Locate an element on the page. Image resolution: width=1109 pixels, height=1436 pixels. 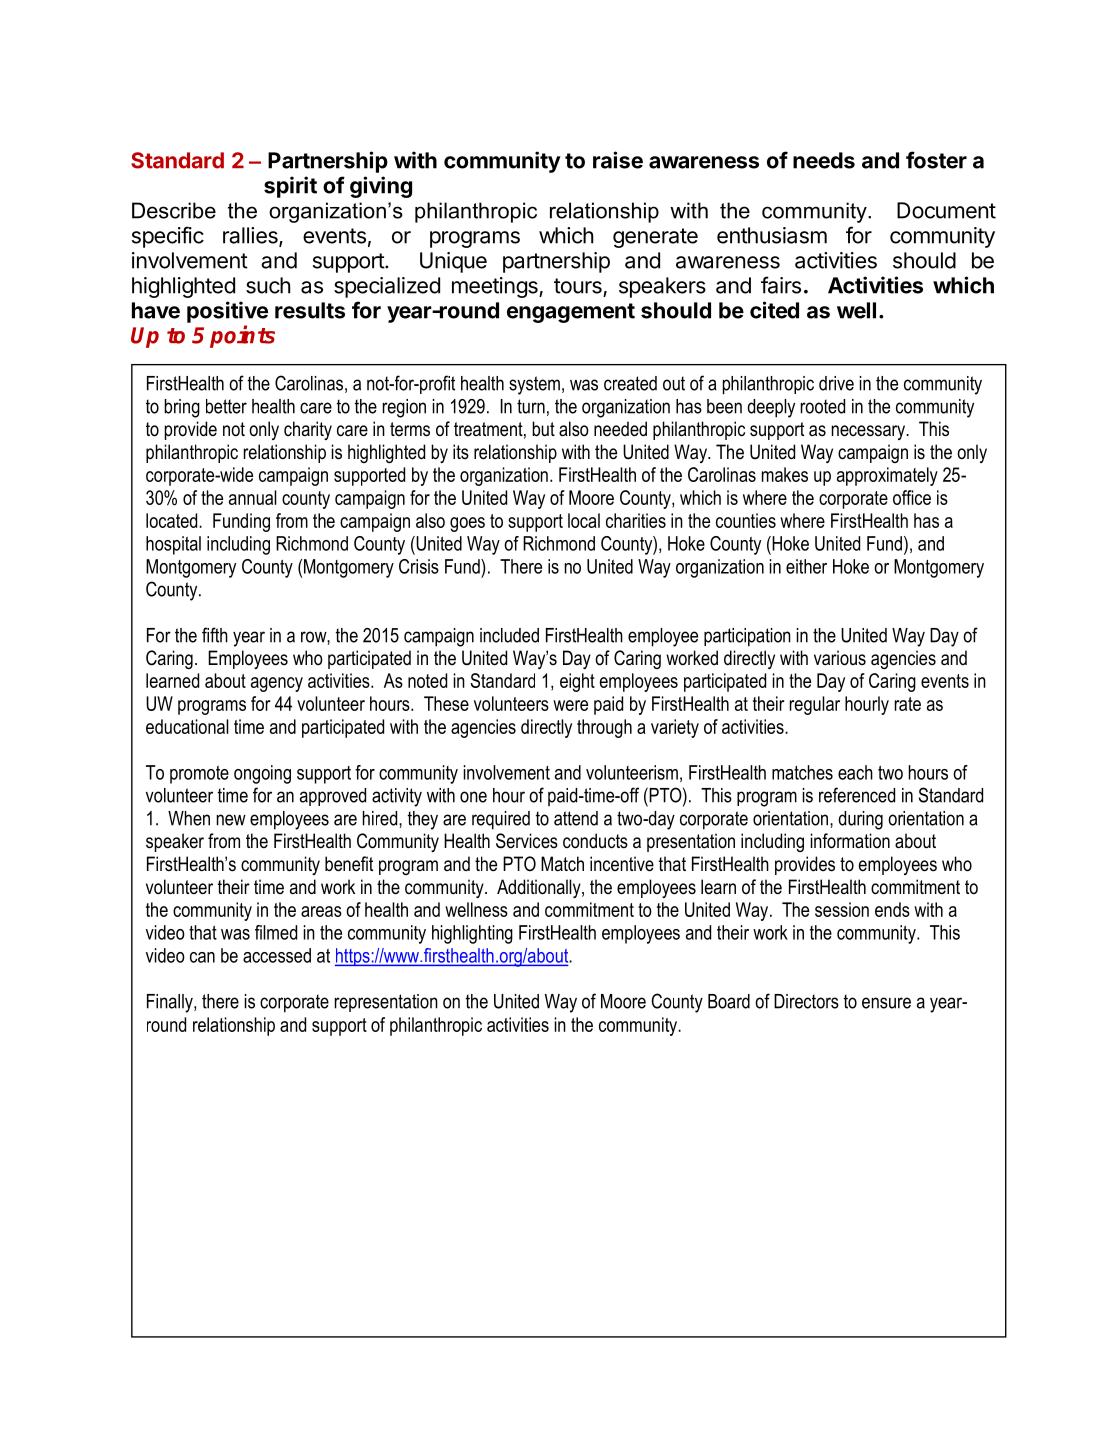
attend is located at coordinates (576, 818).
